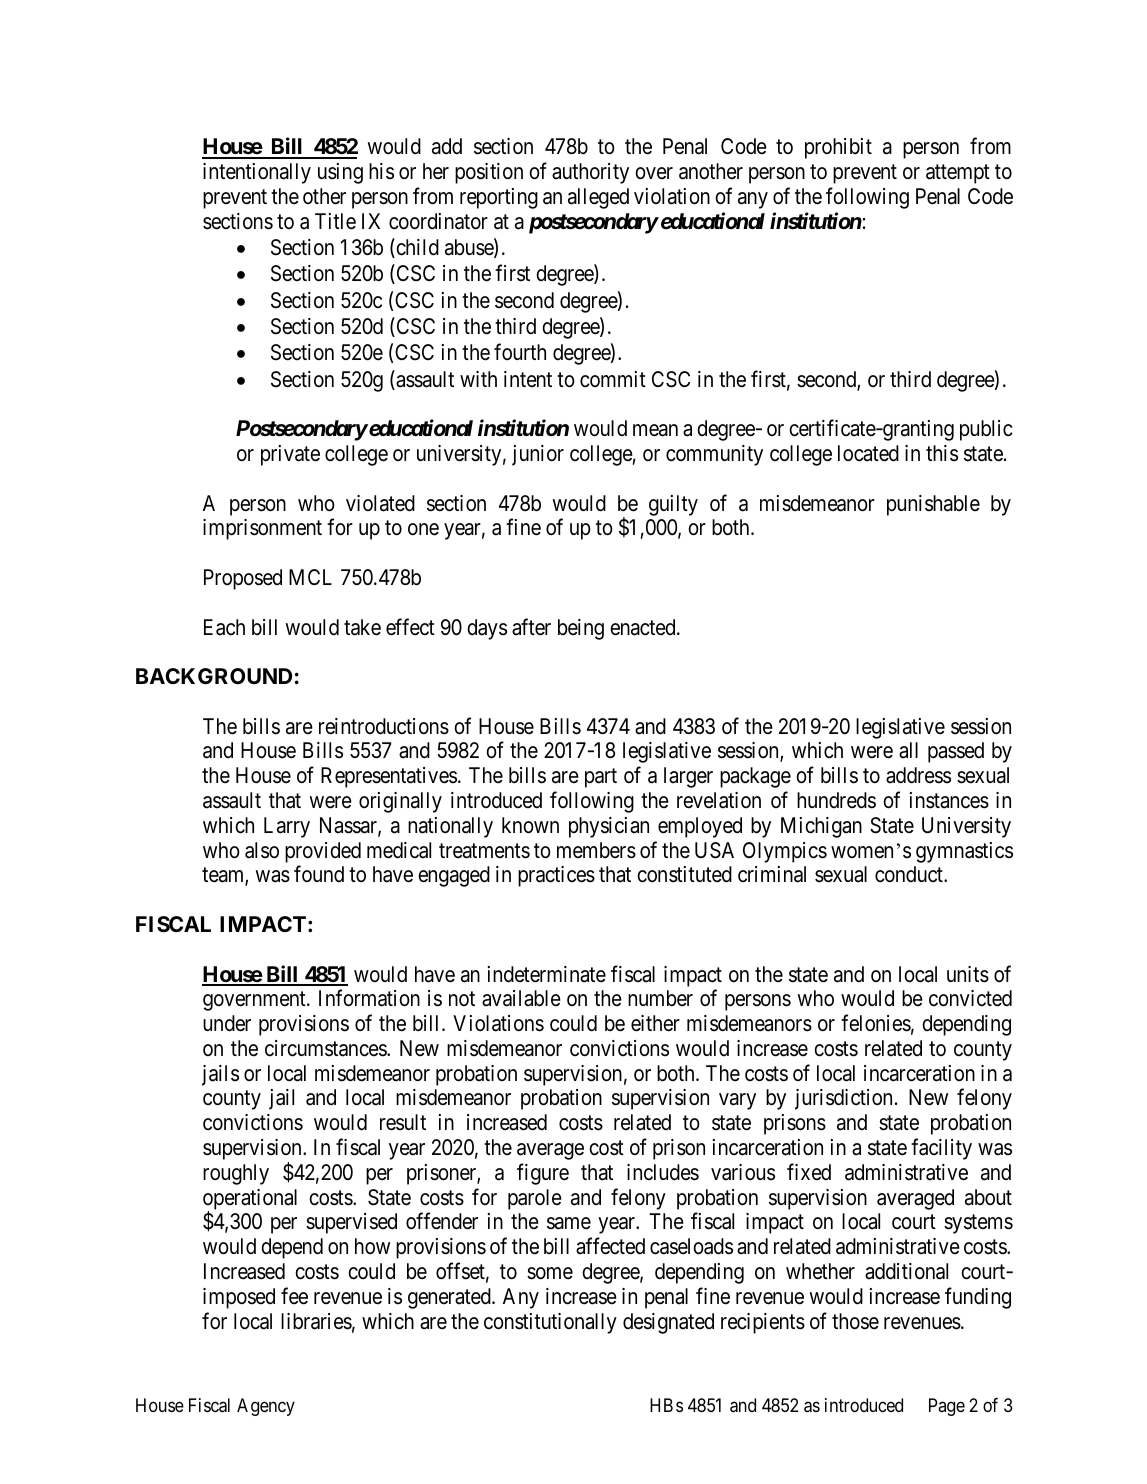  Describe the element at coordinates (843, 1099) in the image. I see `jurisdiction` at that location.
